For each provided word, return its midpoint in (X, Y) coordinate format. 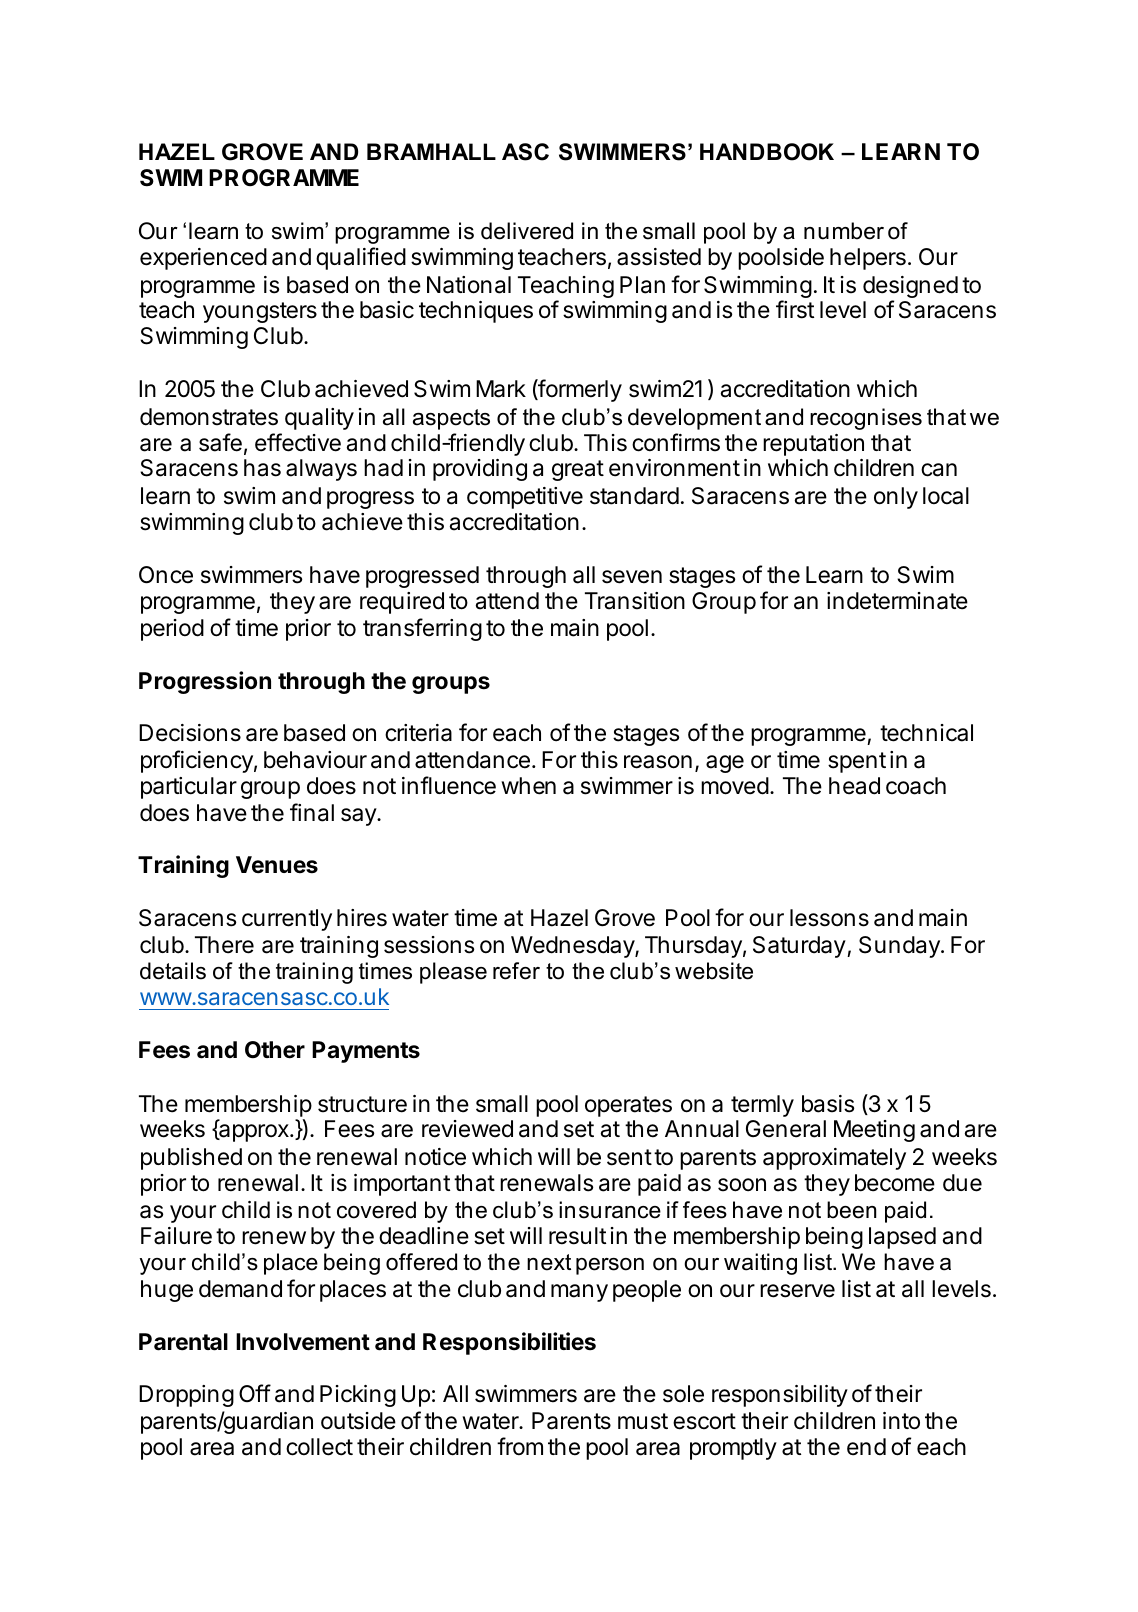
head (854, 786)
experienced (203, 259)
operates (628, 1106)
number (844, 231)
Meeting (874, 1131)
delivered (527, 231)
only (896, 498)
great (578, 470)
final (312, 812)
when (528, 786)
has (262, 468)
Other (275, 1050)
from (520, 1446)
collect (319, 1447)
